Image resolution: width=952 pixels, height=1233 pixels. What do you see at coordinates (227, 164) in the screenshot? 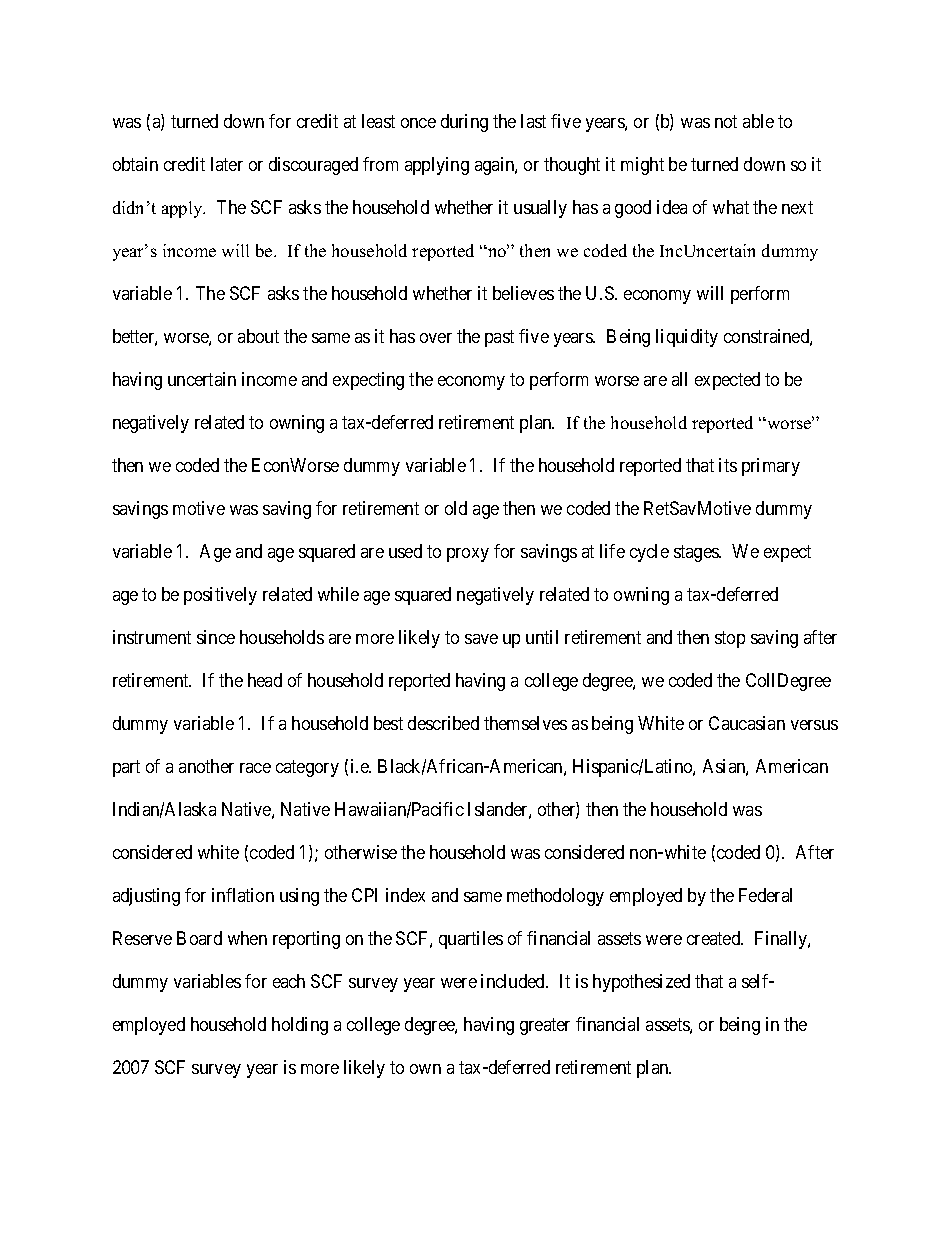
I see `later` at bounding box center [227, 164].
